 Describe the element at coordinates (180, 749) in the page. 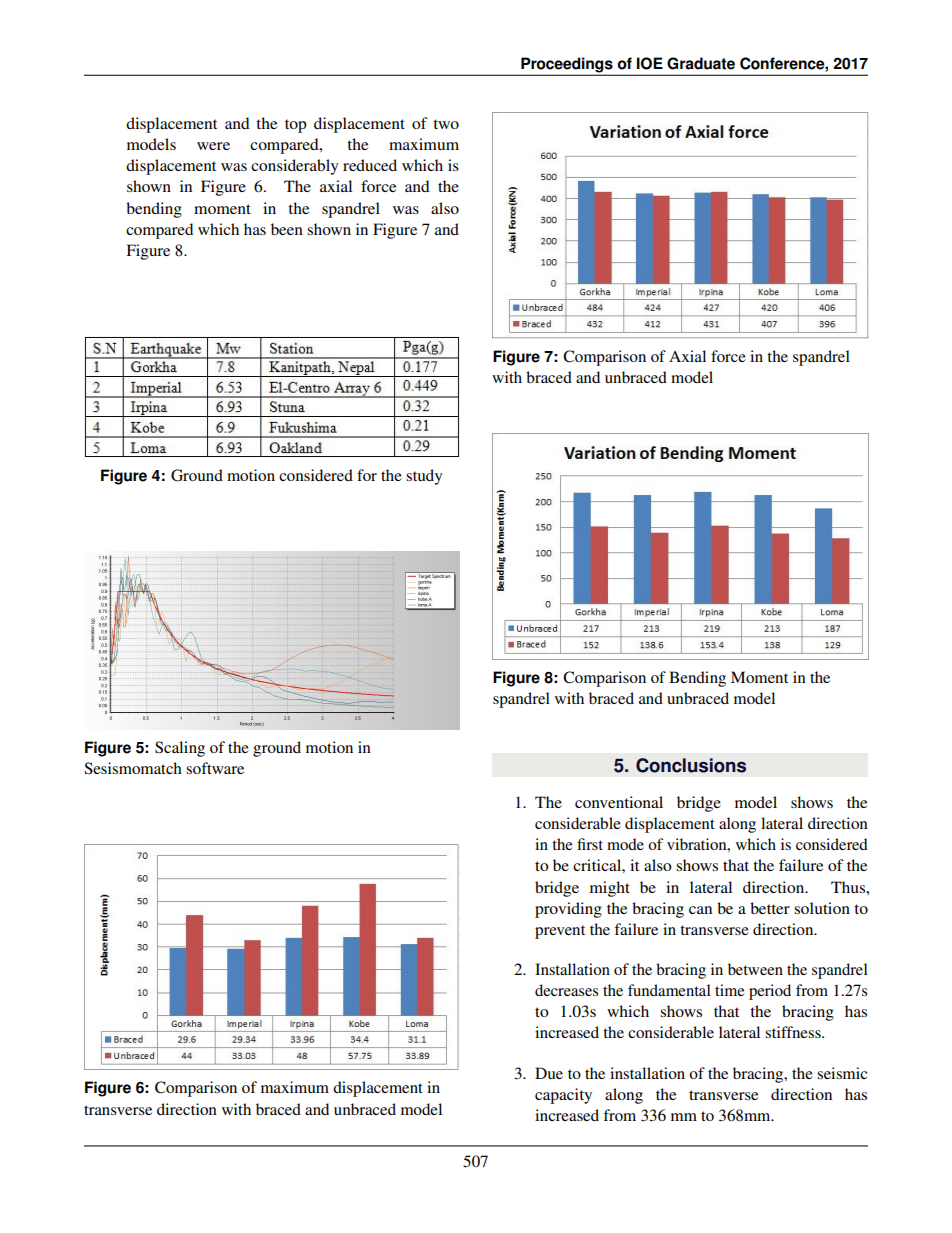

I see `Scaling` at that location.
